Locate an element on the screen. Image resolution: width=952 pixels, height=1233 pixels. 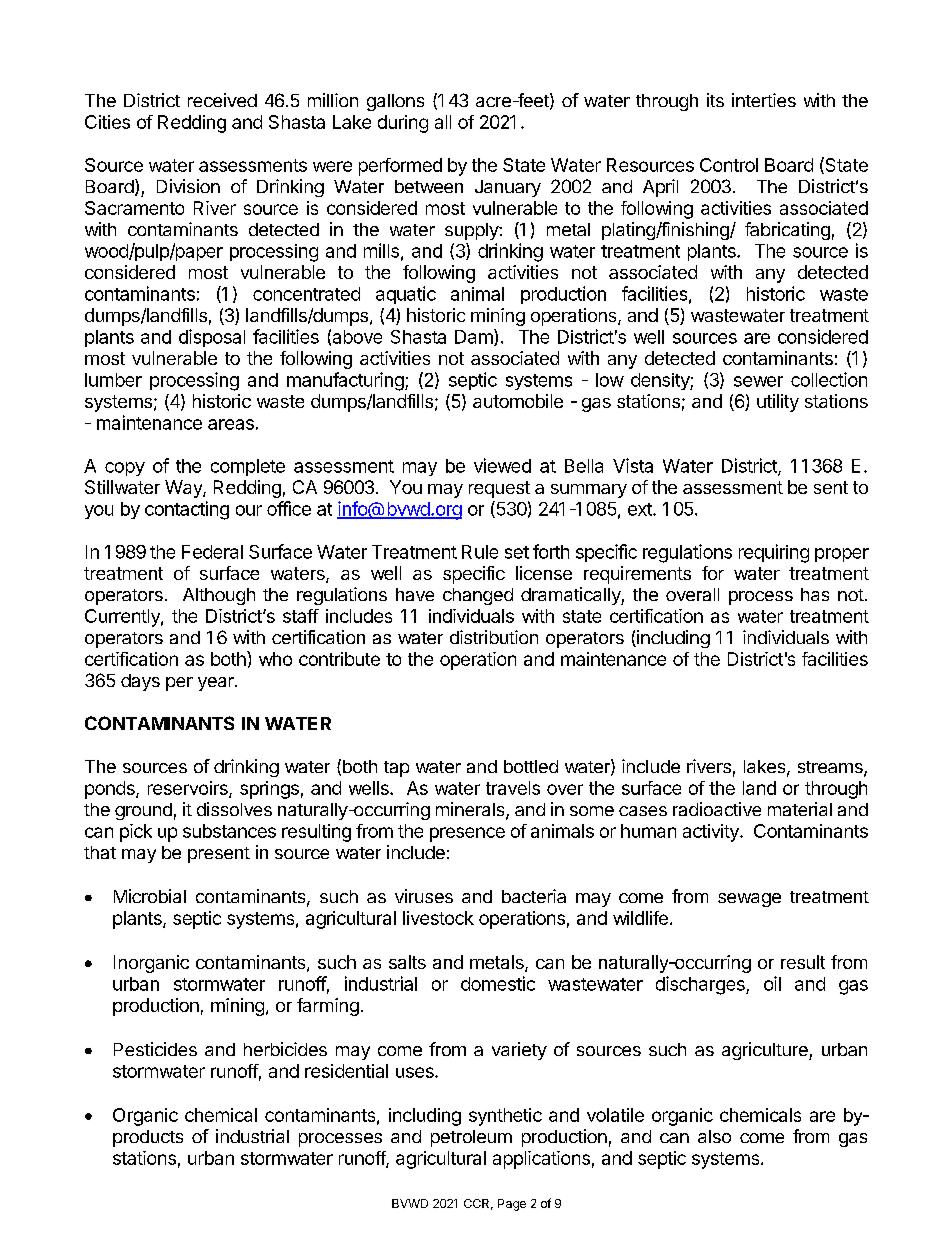
Control is located at coordinates (729, 165).
